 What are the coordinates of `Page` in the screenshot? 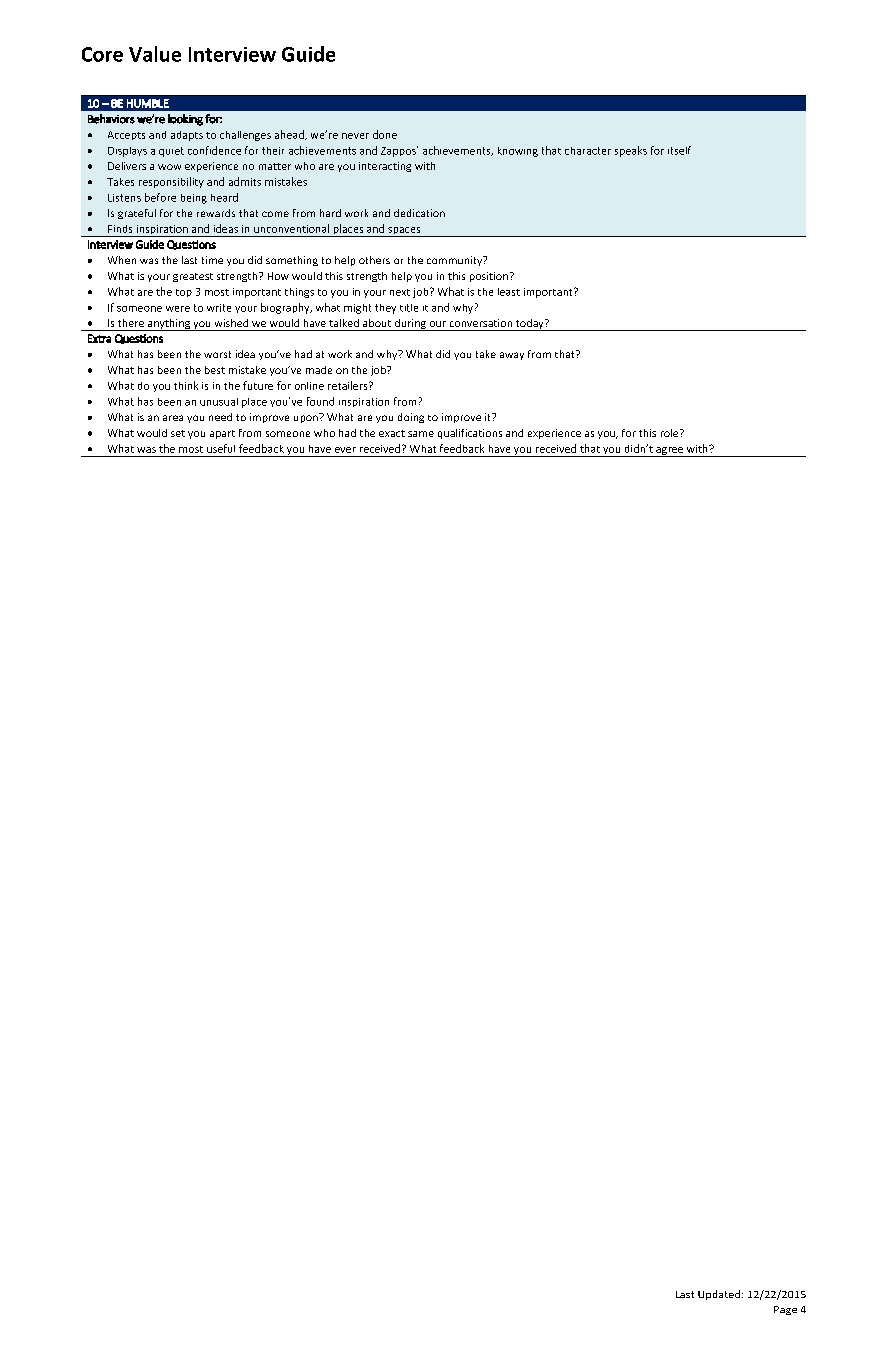 It's located at (785, 1310).
